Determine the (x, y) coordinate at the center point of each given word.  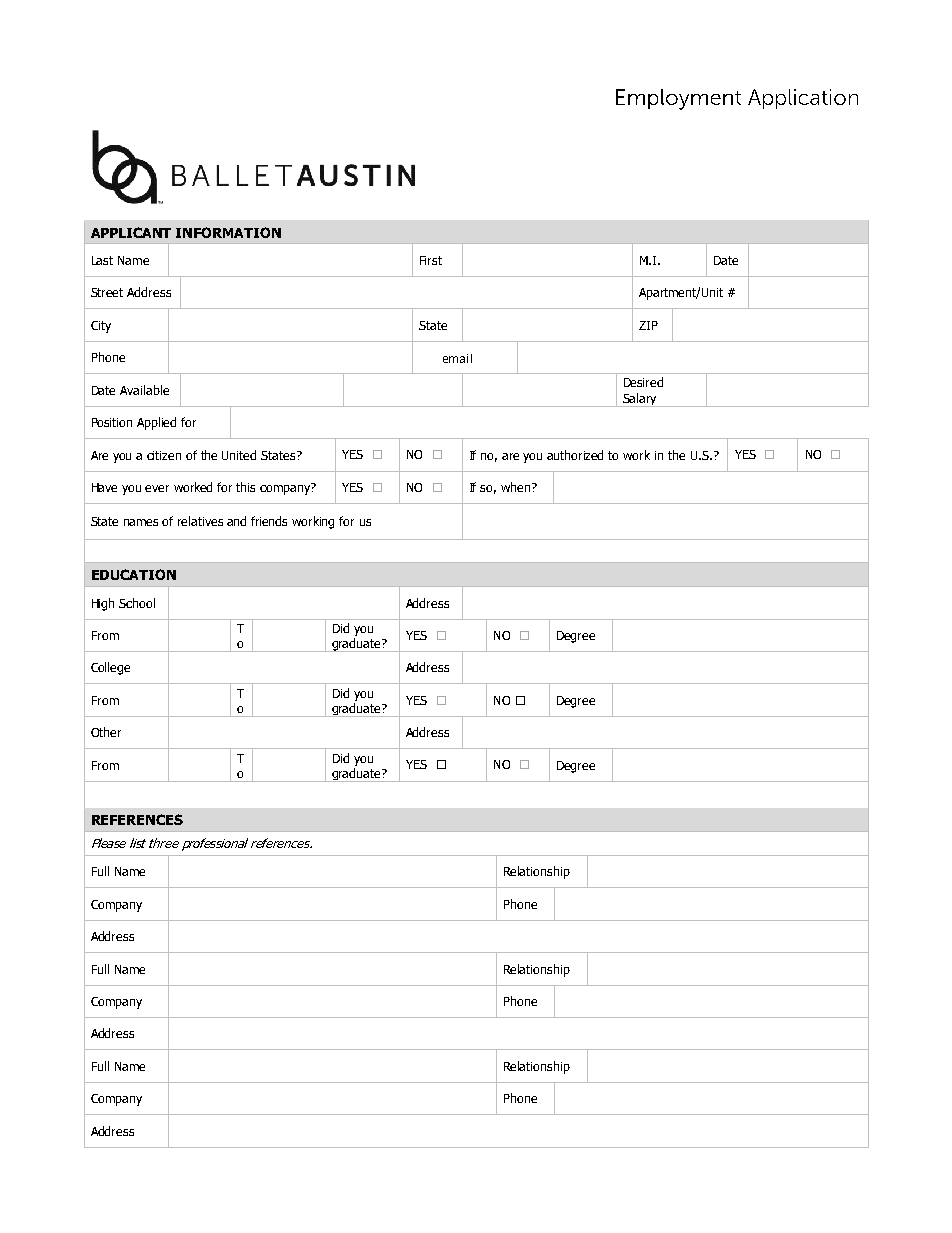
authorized (575, 455)
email (457, 358)
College (110, 668)
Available (144, 390)
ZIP (648, 325)
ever (157, 488)
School (137, 603)
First (431, 260)
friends (269, 521)
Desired (643, 382)
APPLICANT (131, 232)
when (517, 487)
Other (106, 732)
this (245, 487)
